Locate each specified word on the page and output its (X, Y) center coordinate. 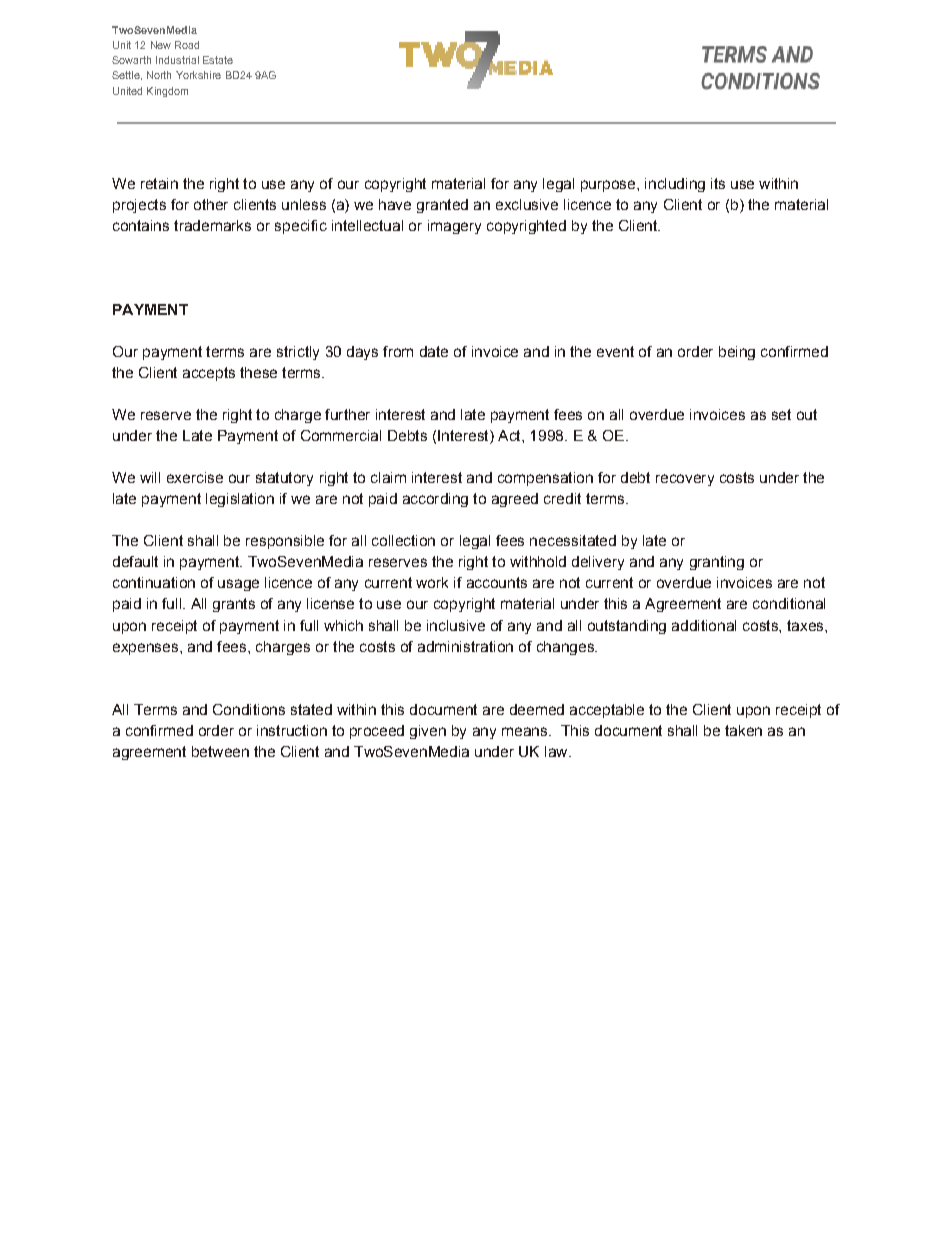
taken (743, 730)
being (737, 353)
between (220, 751)
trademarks (212, 225)
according (435, 500)
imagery (454, 227)
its (718, 183)
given (428, 732)
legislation (240, 500)
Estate (218, 60)
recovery (685, 480)
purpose (609, 186)
